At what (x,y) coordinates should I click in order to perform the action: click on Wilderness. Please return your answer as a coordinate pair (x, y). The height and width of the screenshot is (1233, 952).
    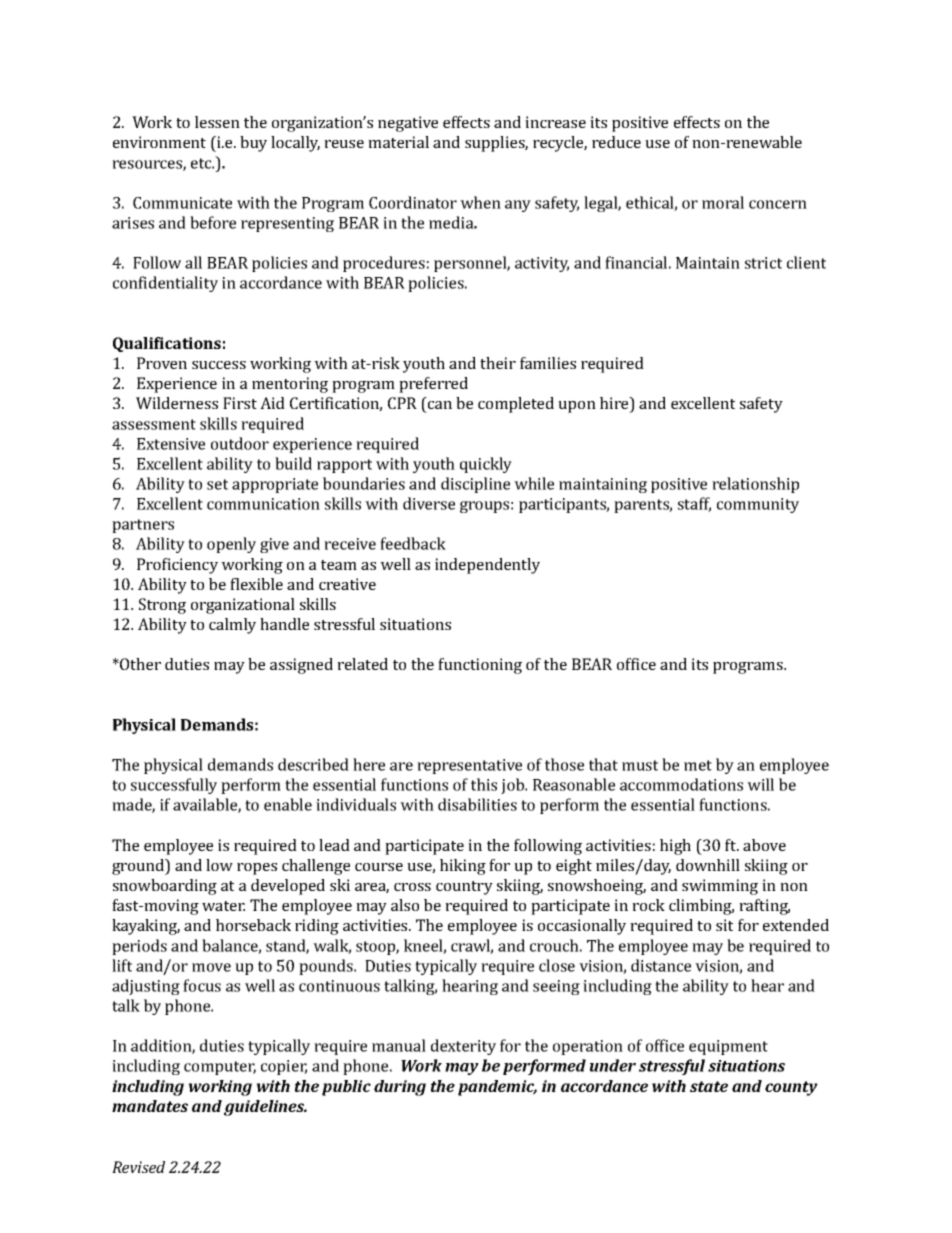
    Looking at the image, I should click on (177, 403).
